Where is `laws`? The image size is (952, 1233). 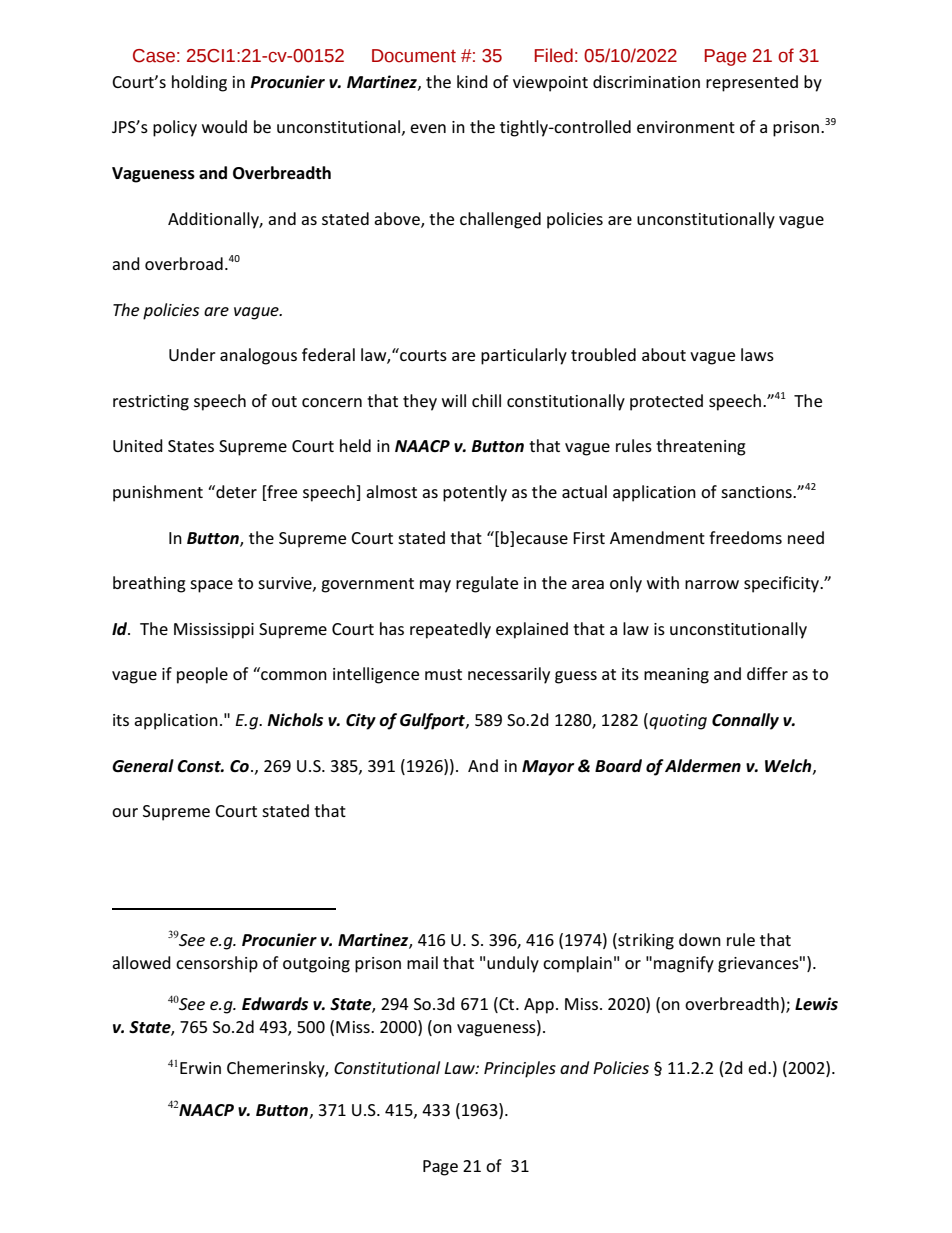
laws is located at coordinates (757, 354).
